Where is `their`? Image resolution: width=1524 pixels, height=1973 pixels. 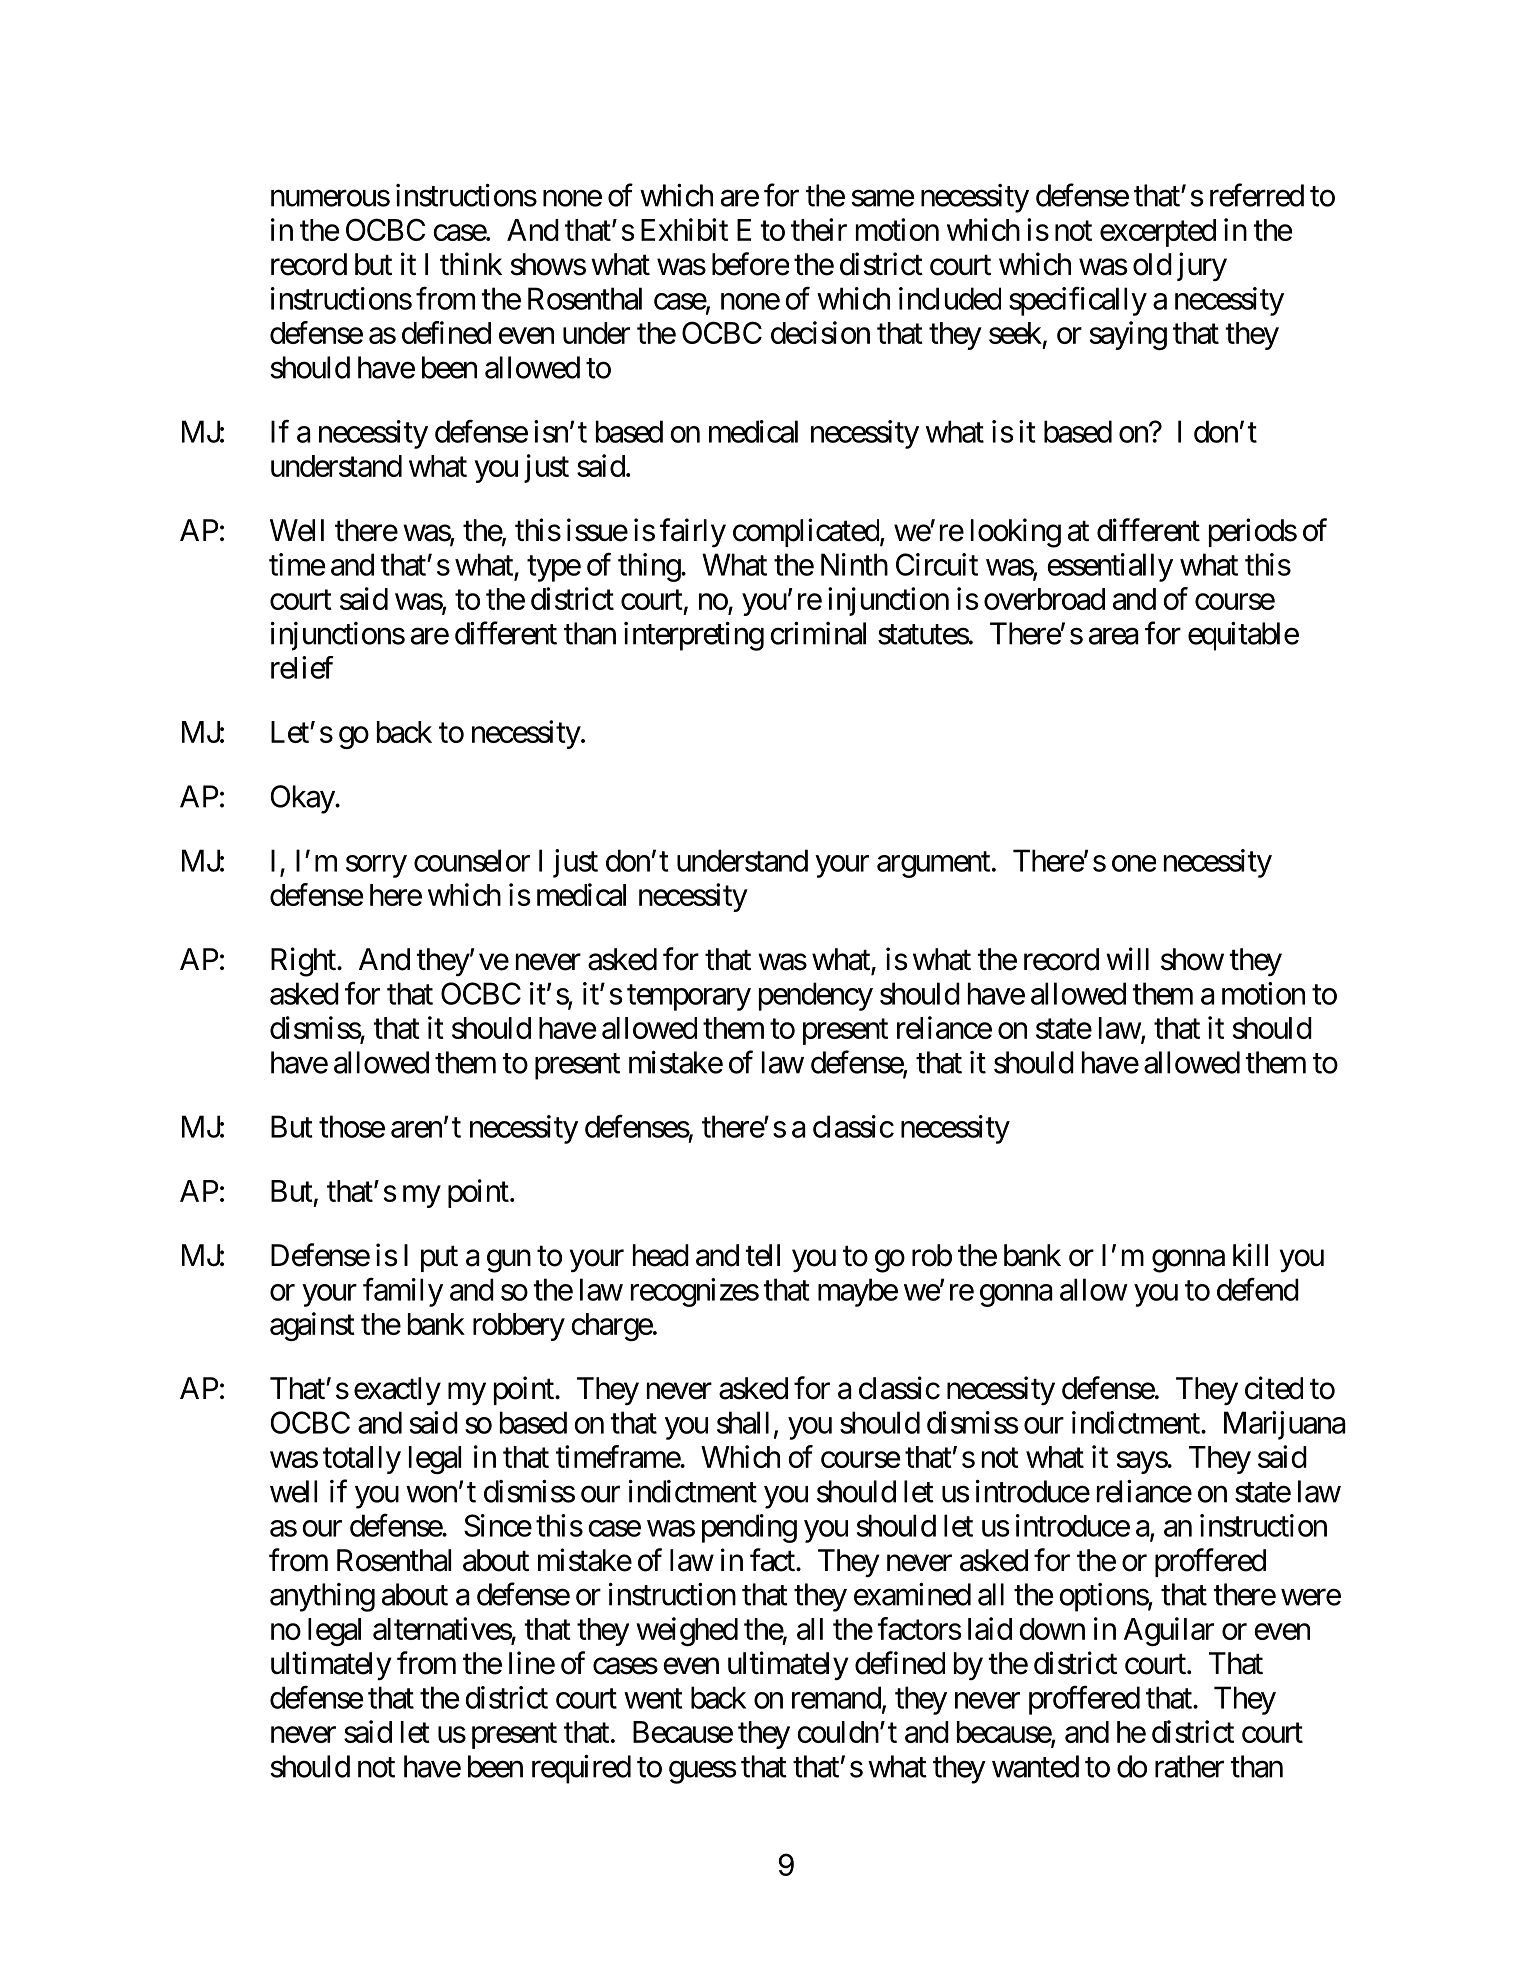
their is located at coordinates (819, 229).
